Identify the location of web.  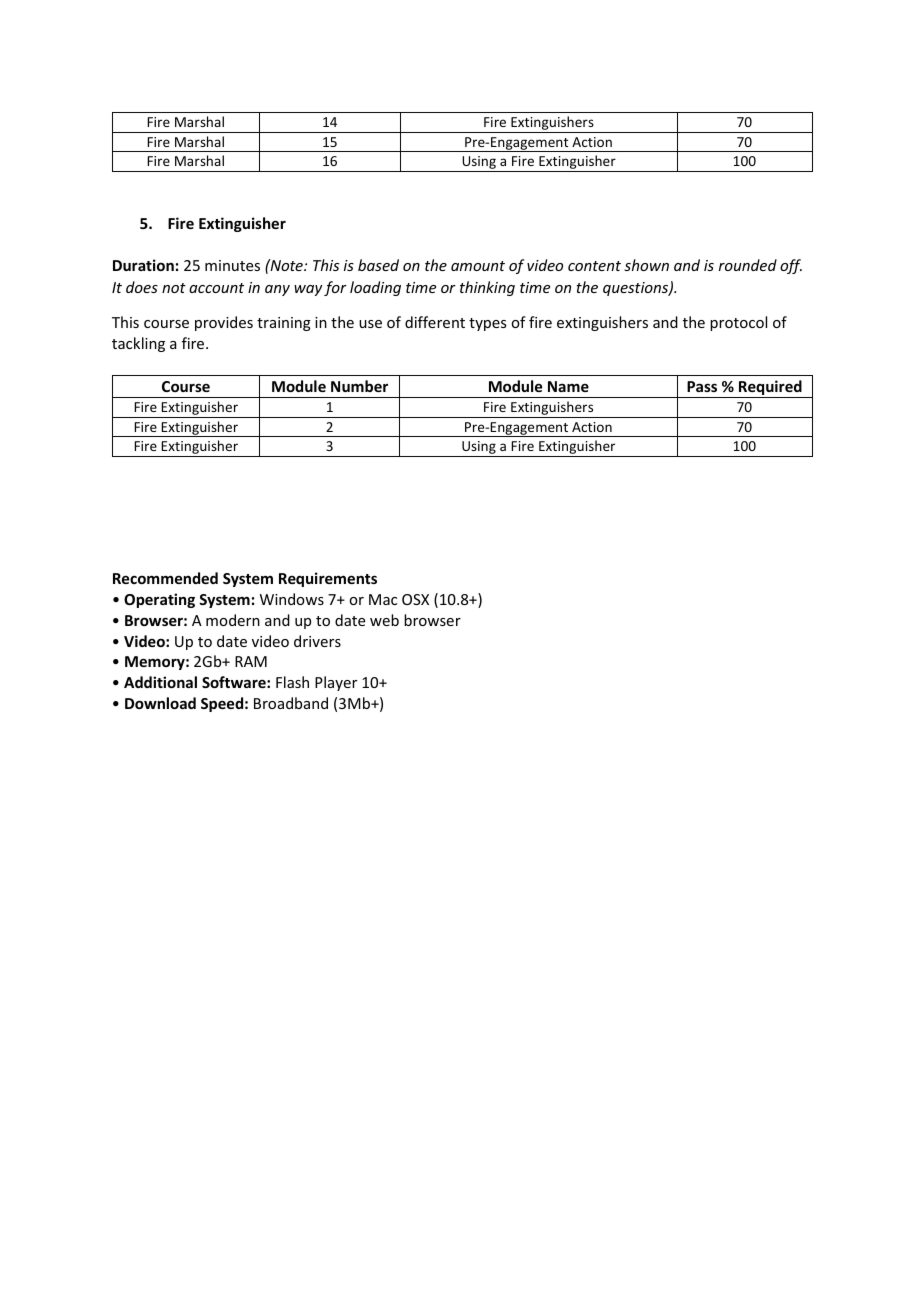
(384, 620).
